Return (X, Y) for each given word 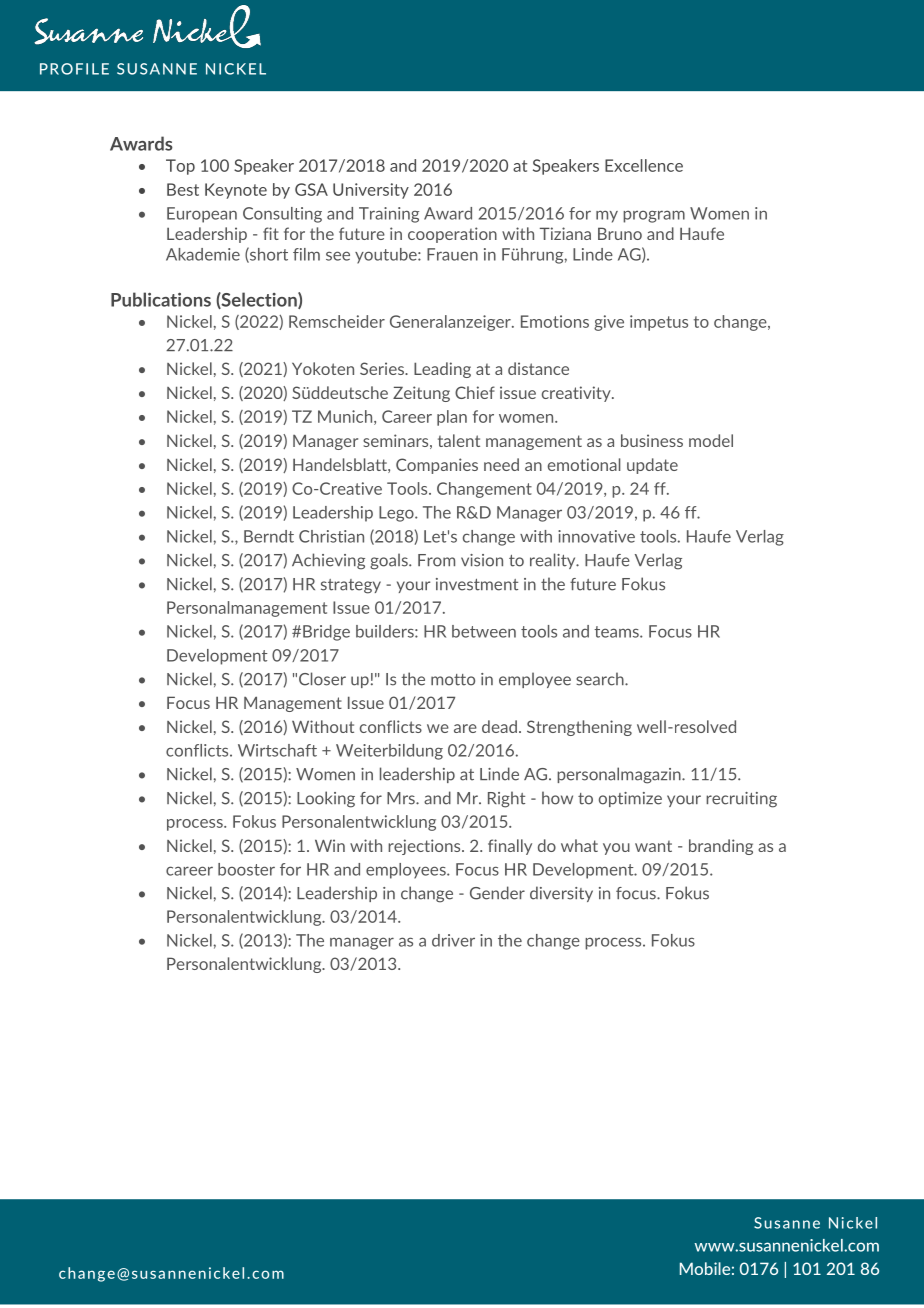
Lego (397, 514)
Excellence (644, 165)
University (371, 191)
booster (246, 869)
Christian (331, 536)
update (652, 466)
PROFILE (74, 69)
